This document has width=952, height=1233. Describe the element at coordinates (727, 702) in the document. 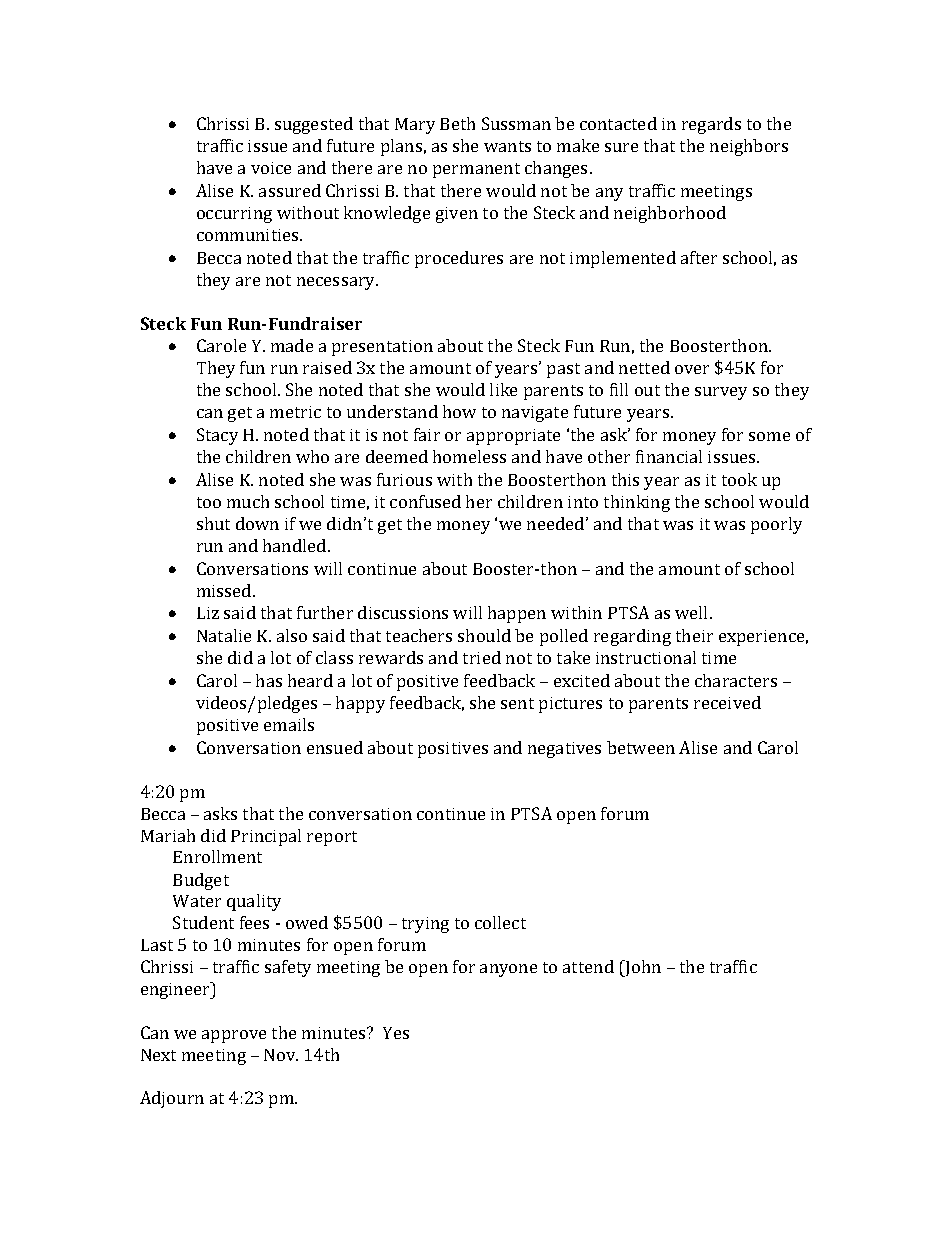

I see `received` at that location.
